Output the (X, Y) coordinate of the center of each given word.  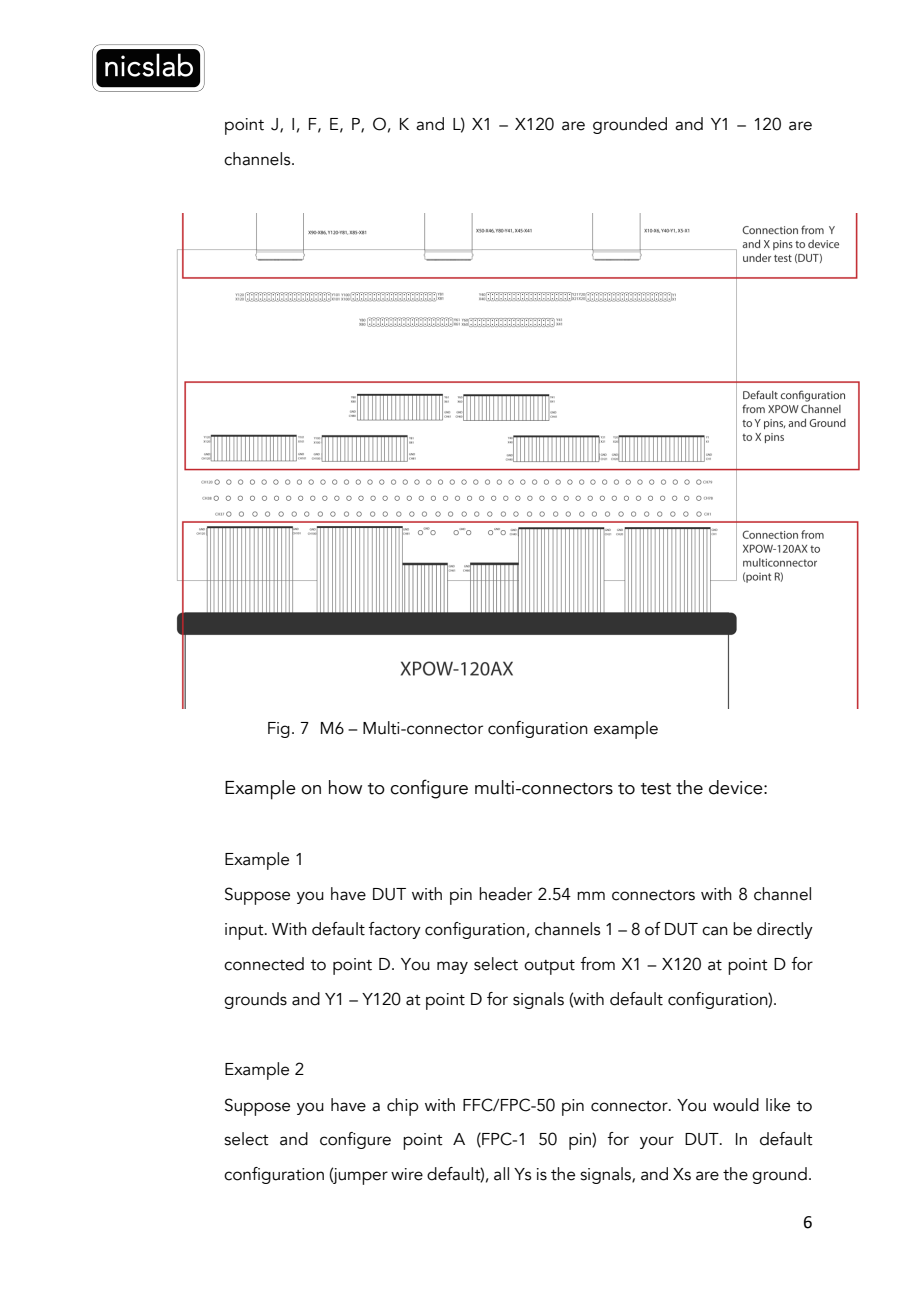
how (345, 787)
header (505, 894)
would (736, 1105)
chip (403, 1107)
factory (394, 930)
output (549, 967)
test (656, 789)
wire (407, 1174)
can (715, 931)
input (245, 931)
